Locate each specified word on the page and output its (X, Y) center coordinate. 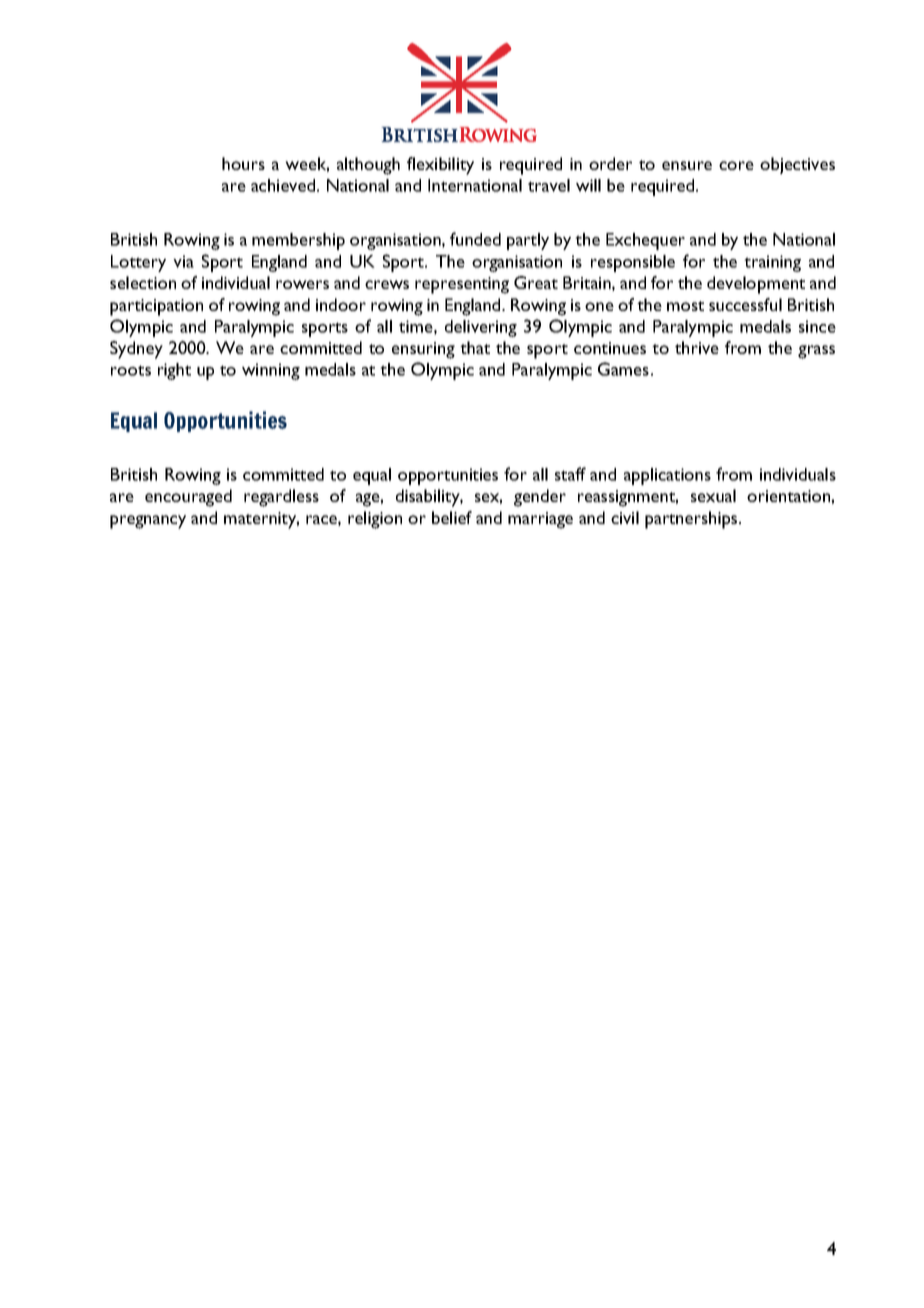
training (772, 263)
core (736, 165)
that (475, 347)
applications (667, 476)
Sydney (136, 350)
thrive (697, 347)
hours (243, 163)
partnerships (692, 520)
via (183, 261)
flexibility (440, 166)
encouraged (188, 498)
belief (452, 517)
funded (475, 239)
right (174, 371)
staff (570, 474)
